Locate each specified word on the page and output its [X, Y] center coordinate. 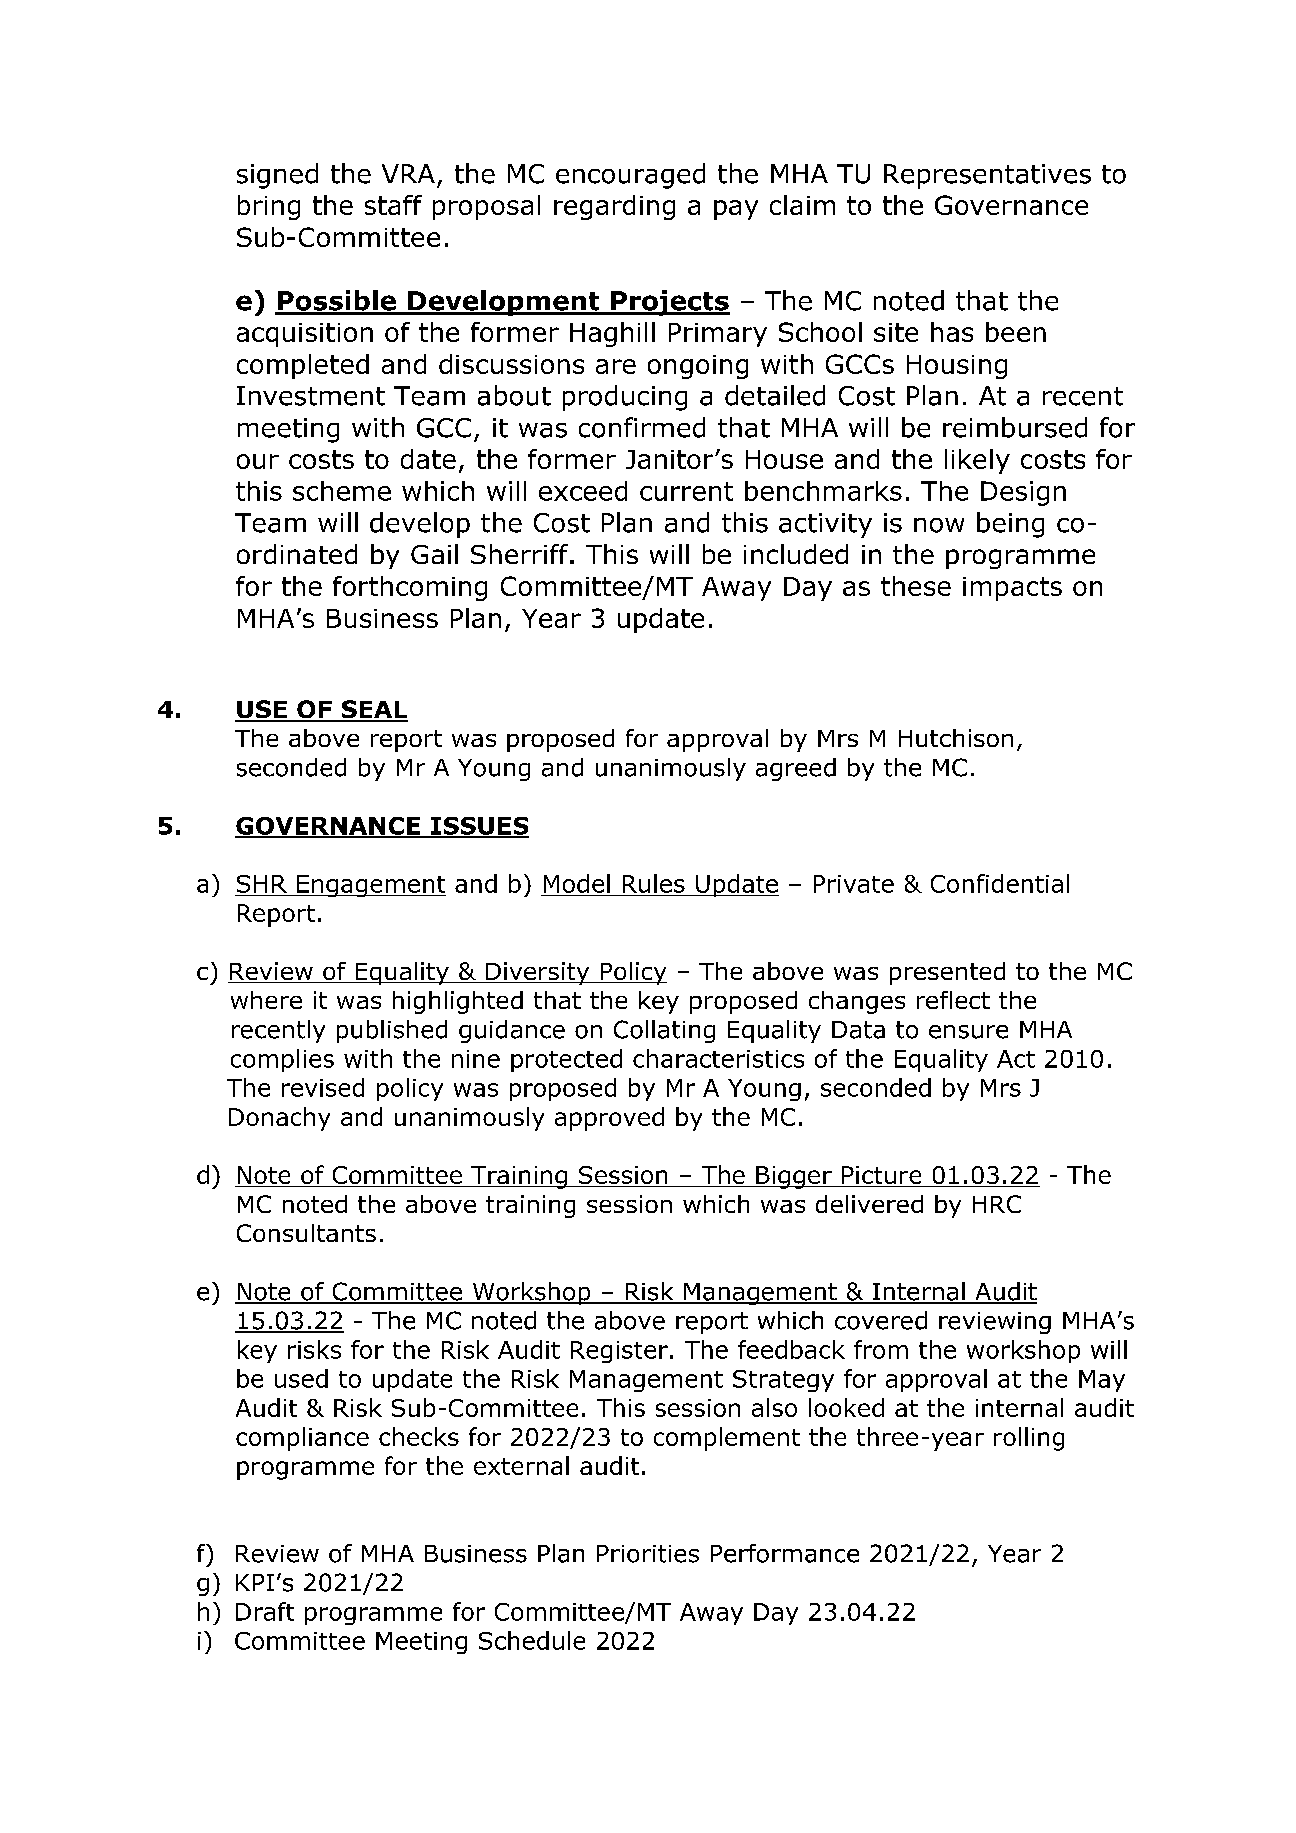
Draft [265, 1611]
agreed [796, 769]
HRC [997, 1204]
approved [609, 1119]
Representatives [987, 176]
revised [323, 1087]
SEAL [373, 710]
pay [736, 210]
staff [393, 205]
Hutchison [956, 738]
